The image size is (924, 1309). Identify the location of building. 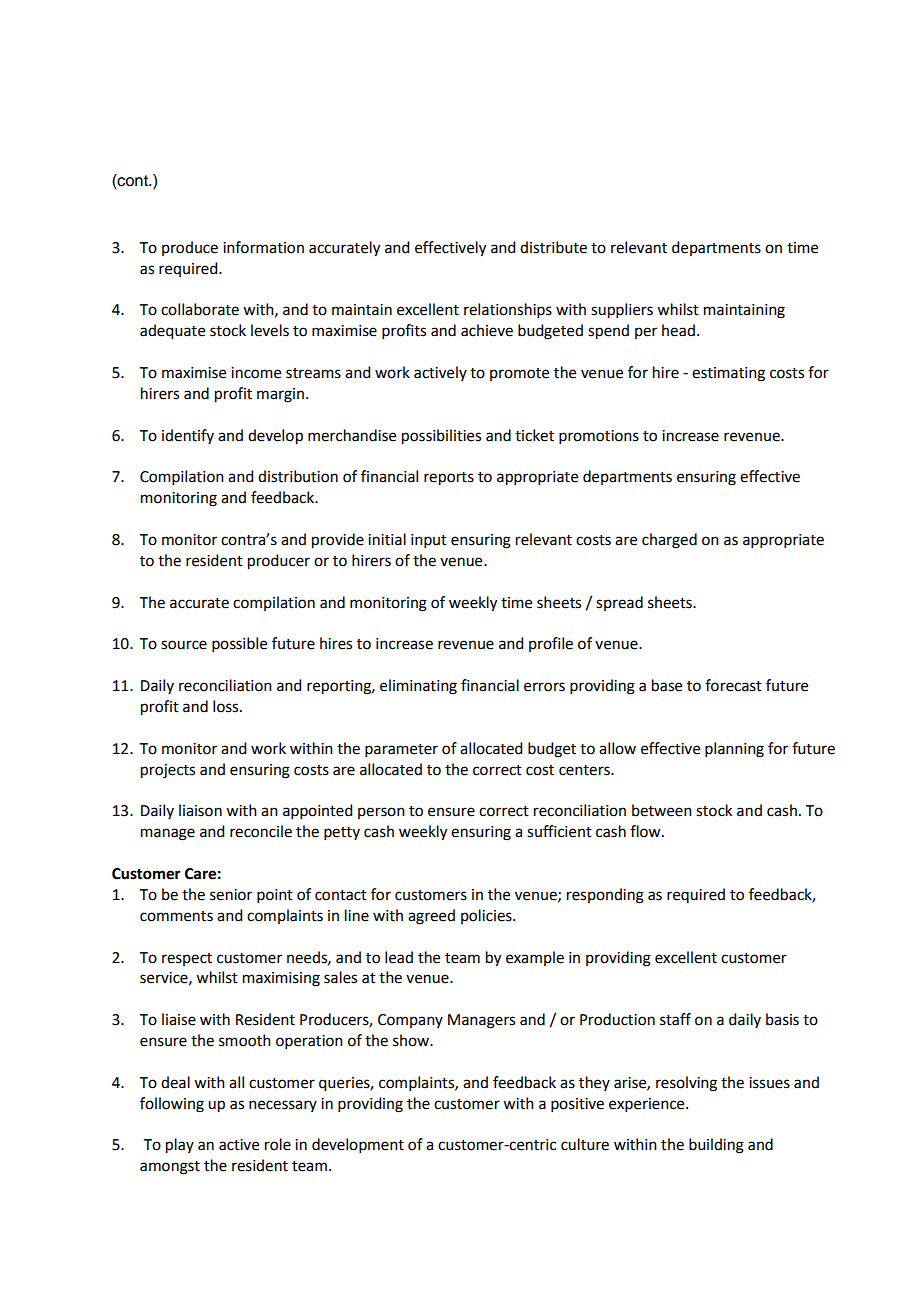
(716, 1146).
